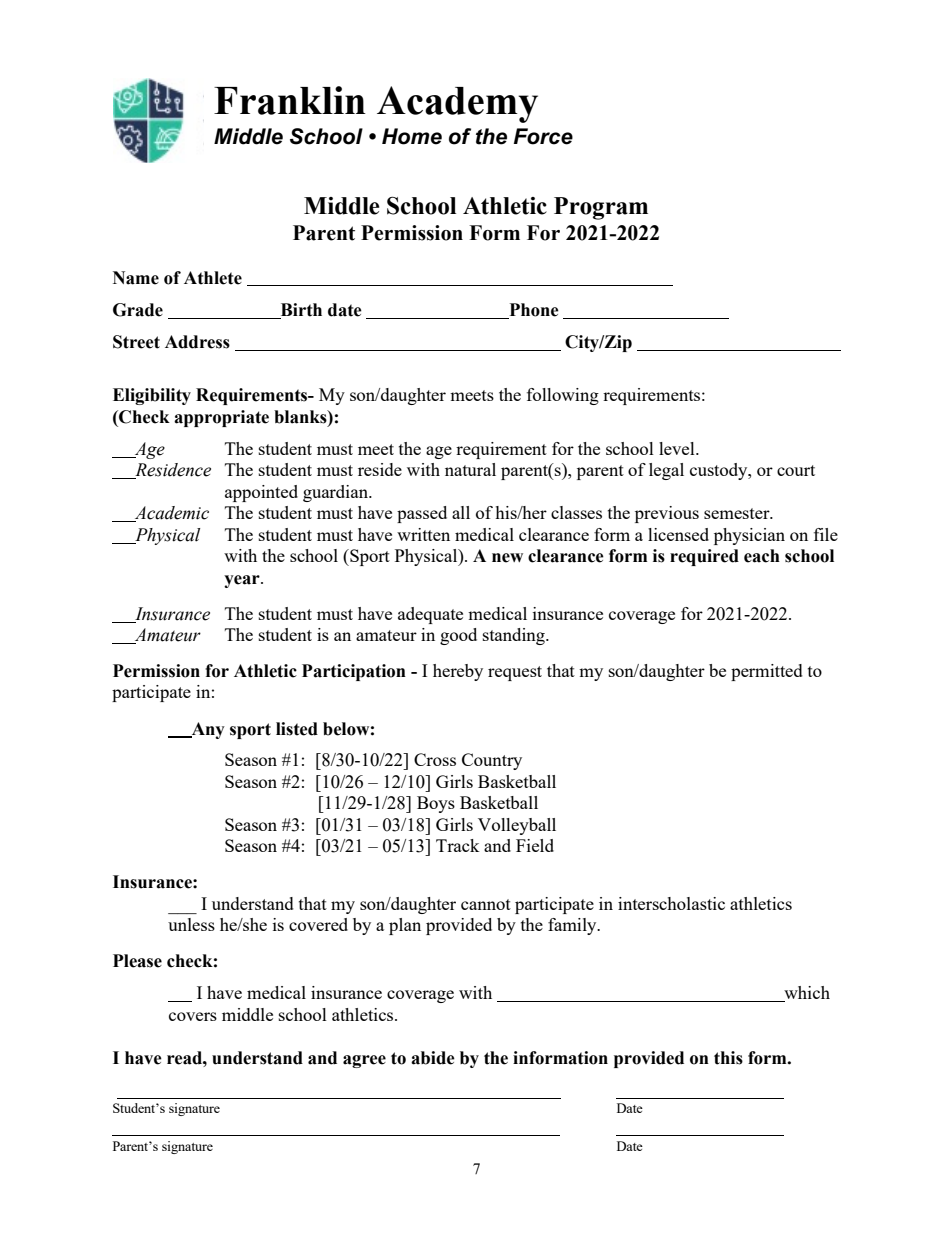 The width and height of the screenshot is (952, 1233). What do you see at coordinates (207, 730) in the screenshot?
I see `Any` at bounding box center [207, 730].
